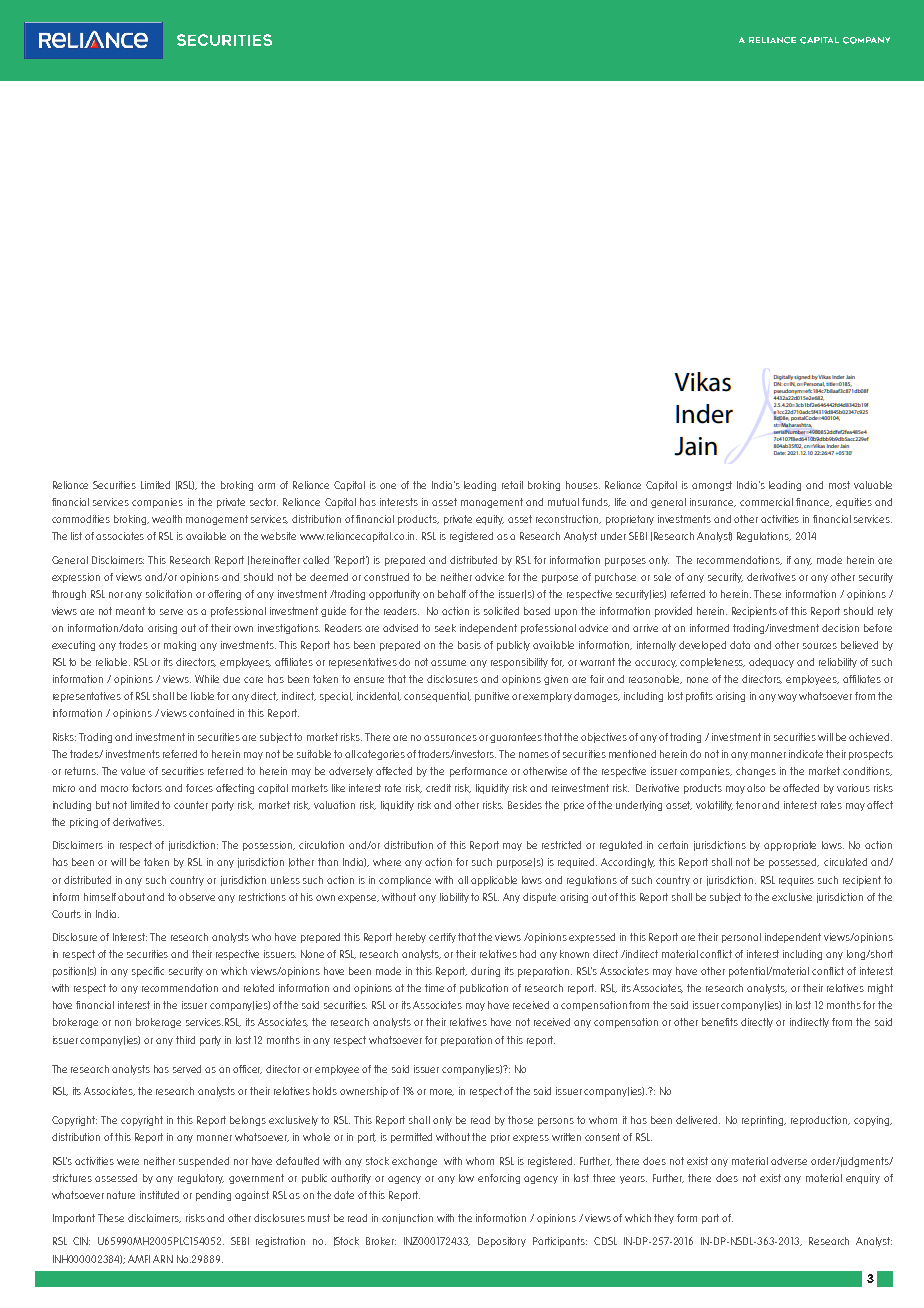 Image resolution: width=924 pixels, height=1308 pixels. What do you see at coordinates (167, 519) in the screenshot?
I see `wealth` at bounding box center [167, 519].
